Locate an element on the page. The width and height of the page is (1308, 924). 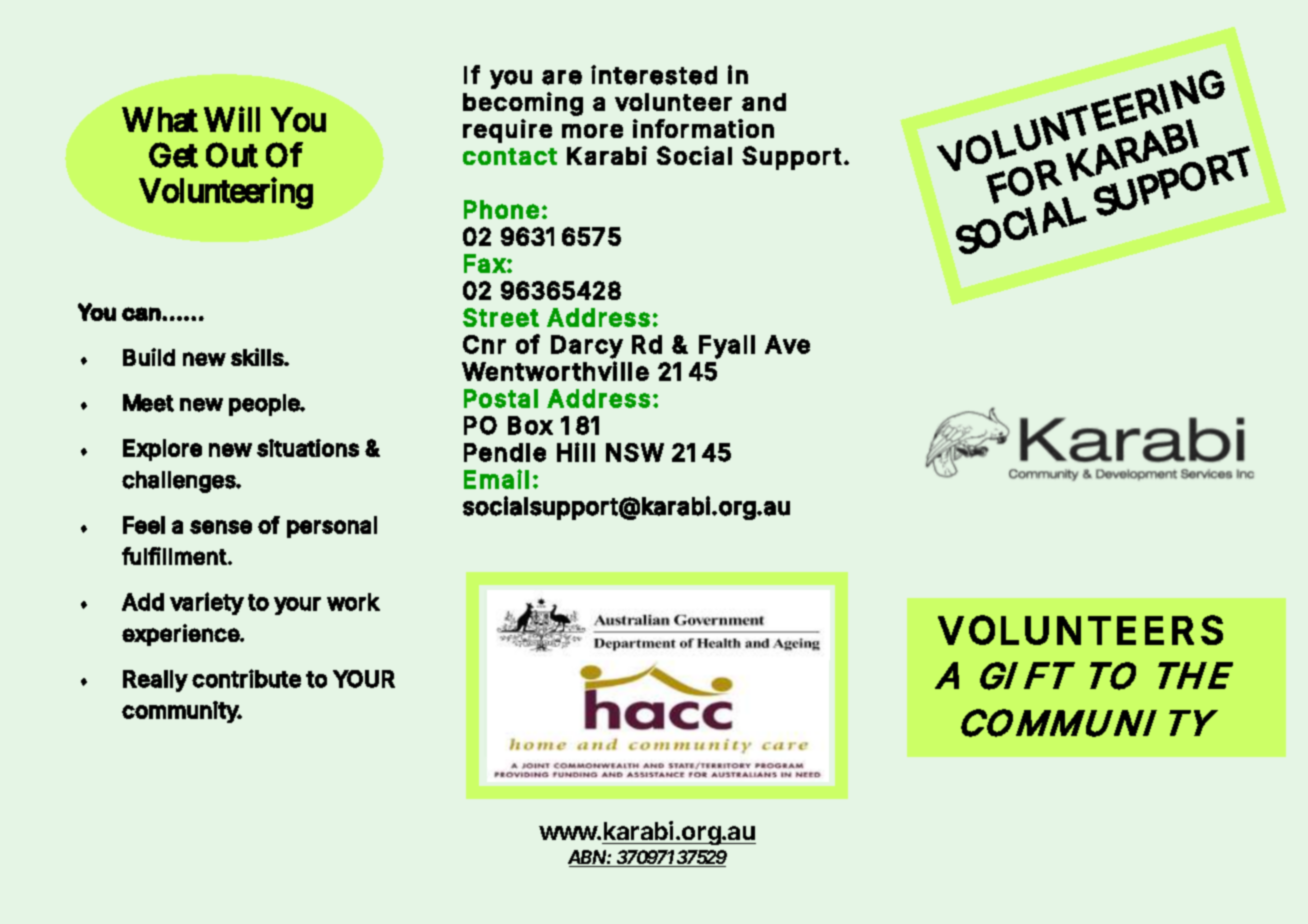
work is located at coordinates (353, 602).
